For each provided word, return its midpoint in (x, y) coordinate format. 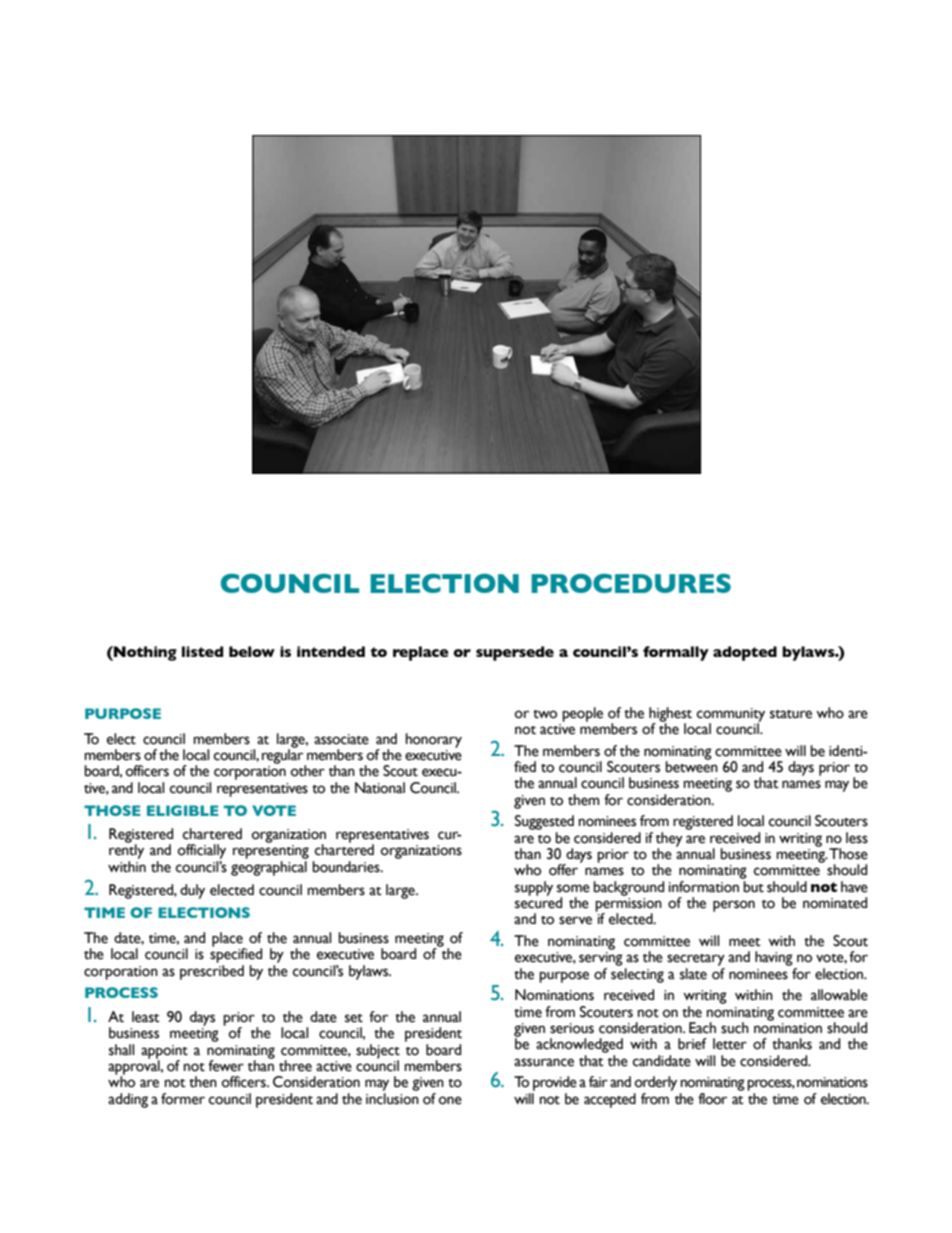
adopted (745, 653)
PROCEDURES (631, 583)
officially (202, 851)
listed (202, 651)
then (203, 1082)
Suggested (544, 822)
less (857, 838)
